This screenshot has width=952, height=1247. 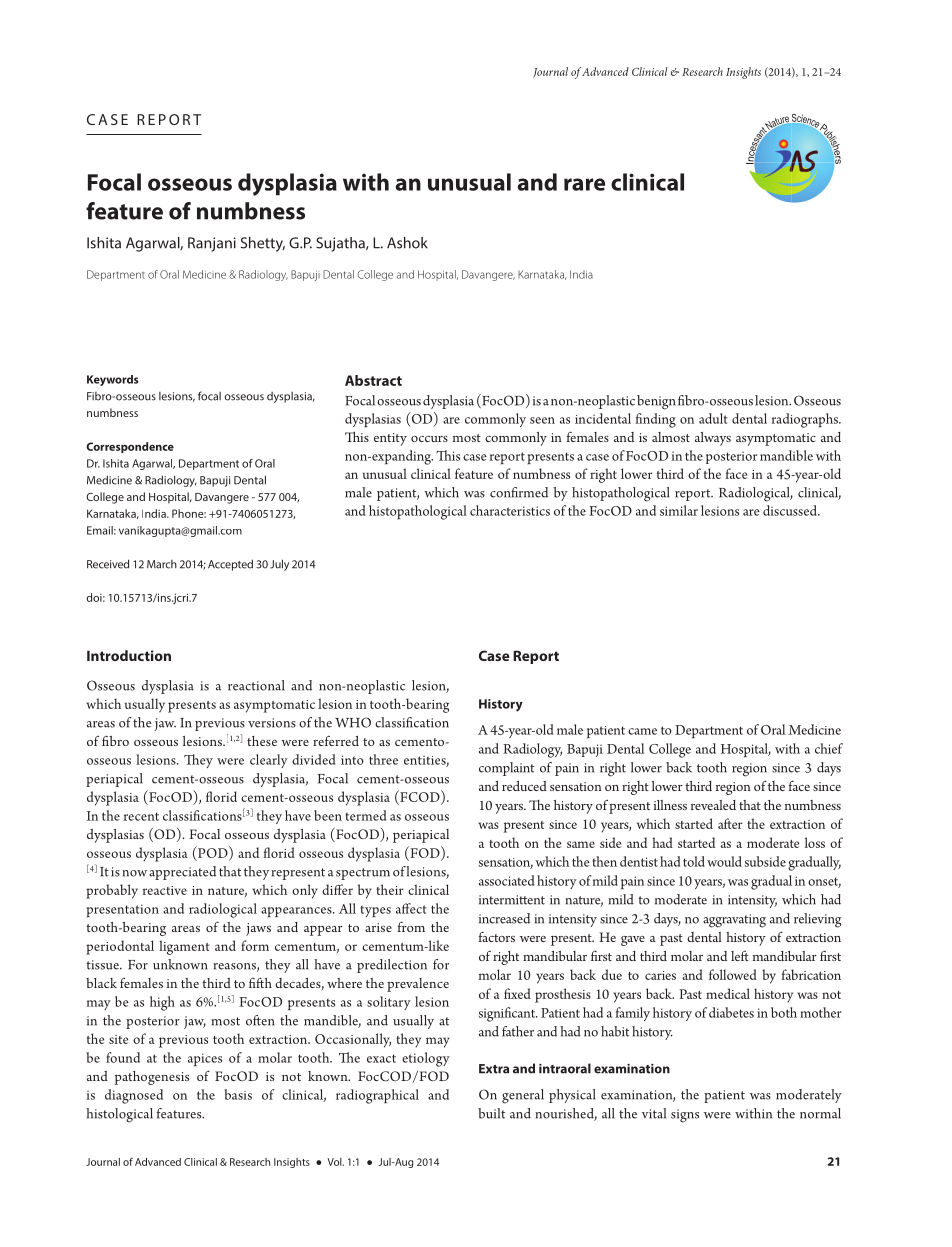 I want to click on rare, so click(x=584, y=184).
